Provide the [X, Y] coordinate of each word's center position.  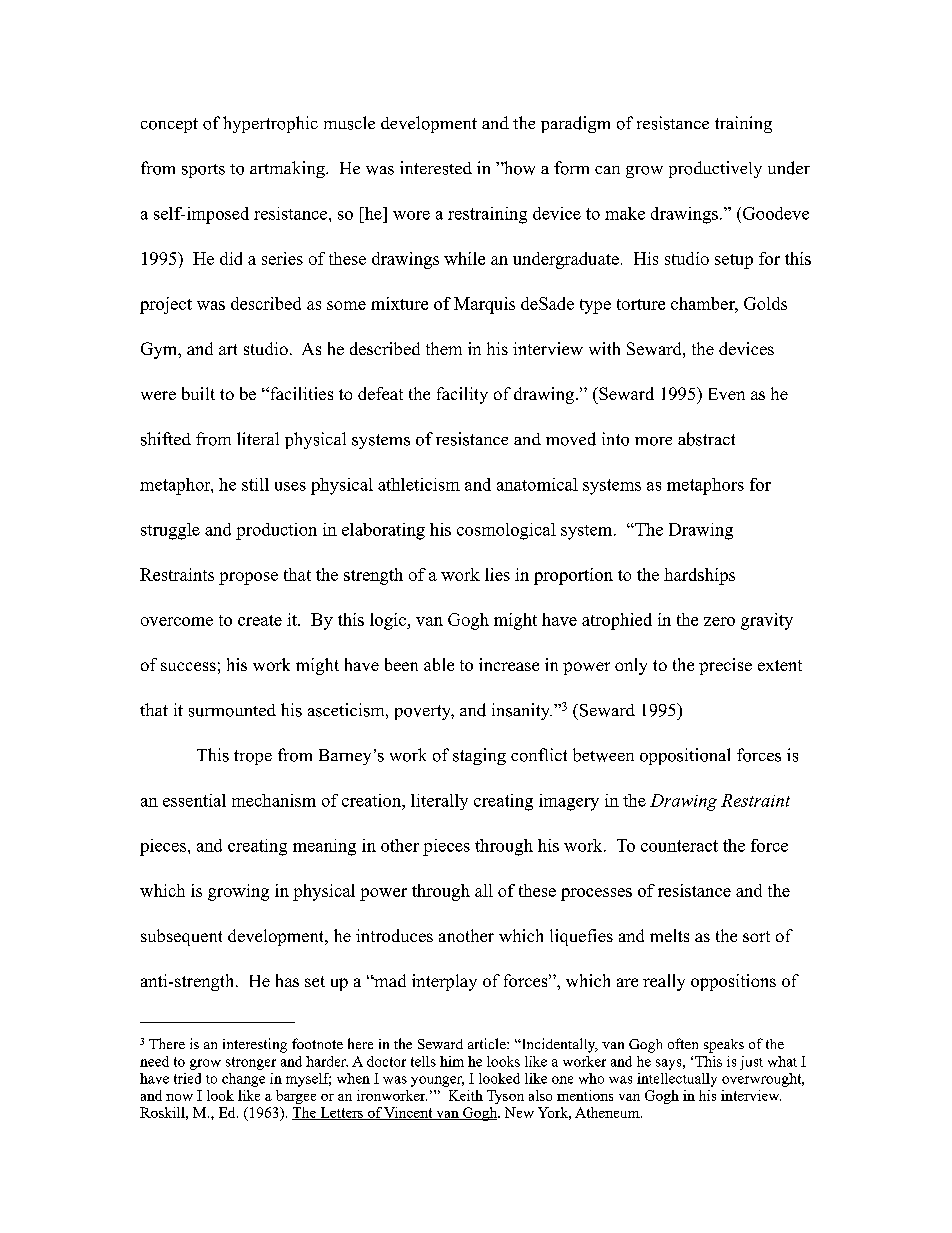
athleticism [419, 484]
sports [203, 171]
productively [715, 169]
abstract [706, 439]
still [255, 484]
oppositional [685, 756]
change [243, 1080]
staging [479, 756]
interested [436, 168]
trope [253, 757]
